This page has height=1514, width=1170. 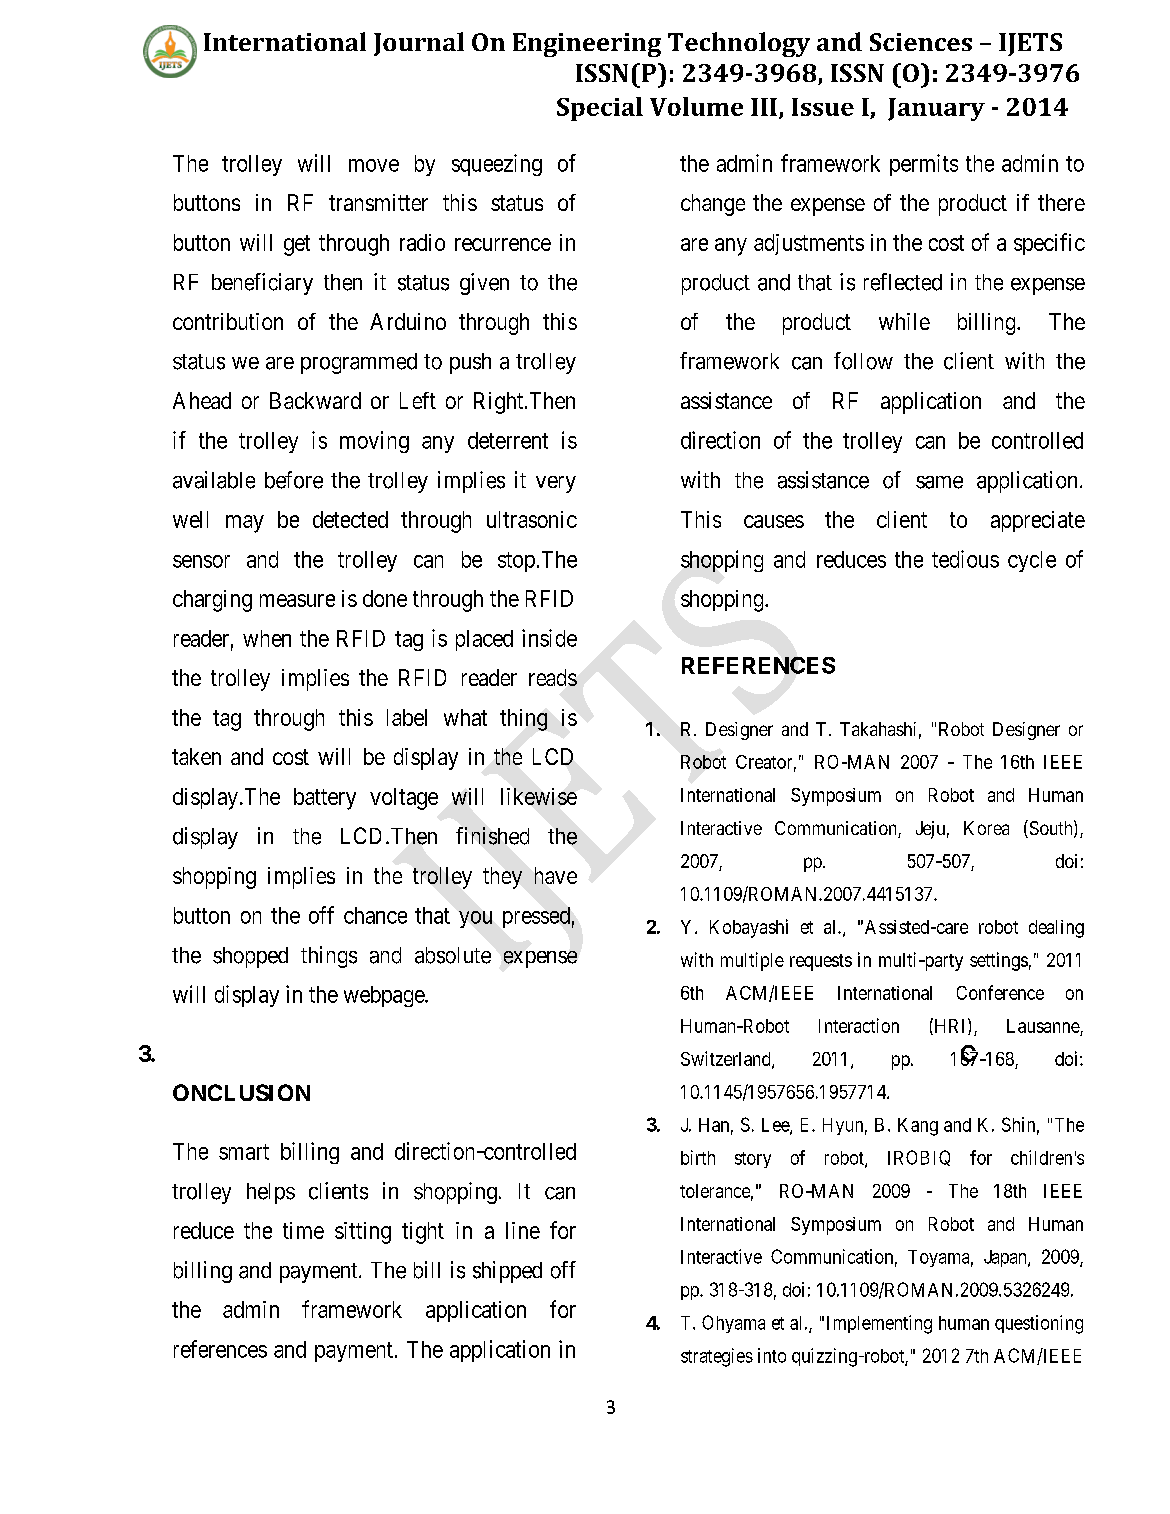 What do you see at coordinates (267, 638) in the page?
I see `when` at bounding box center [267, 638].
